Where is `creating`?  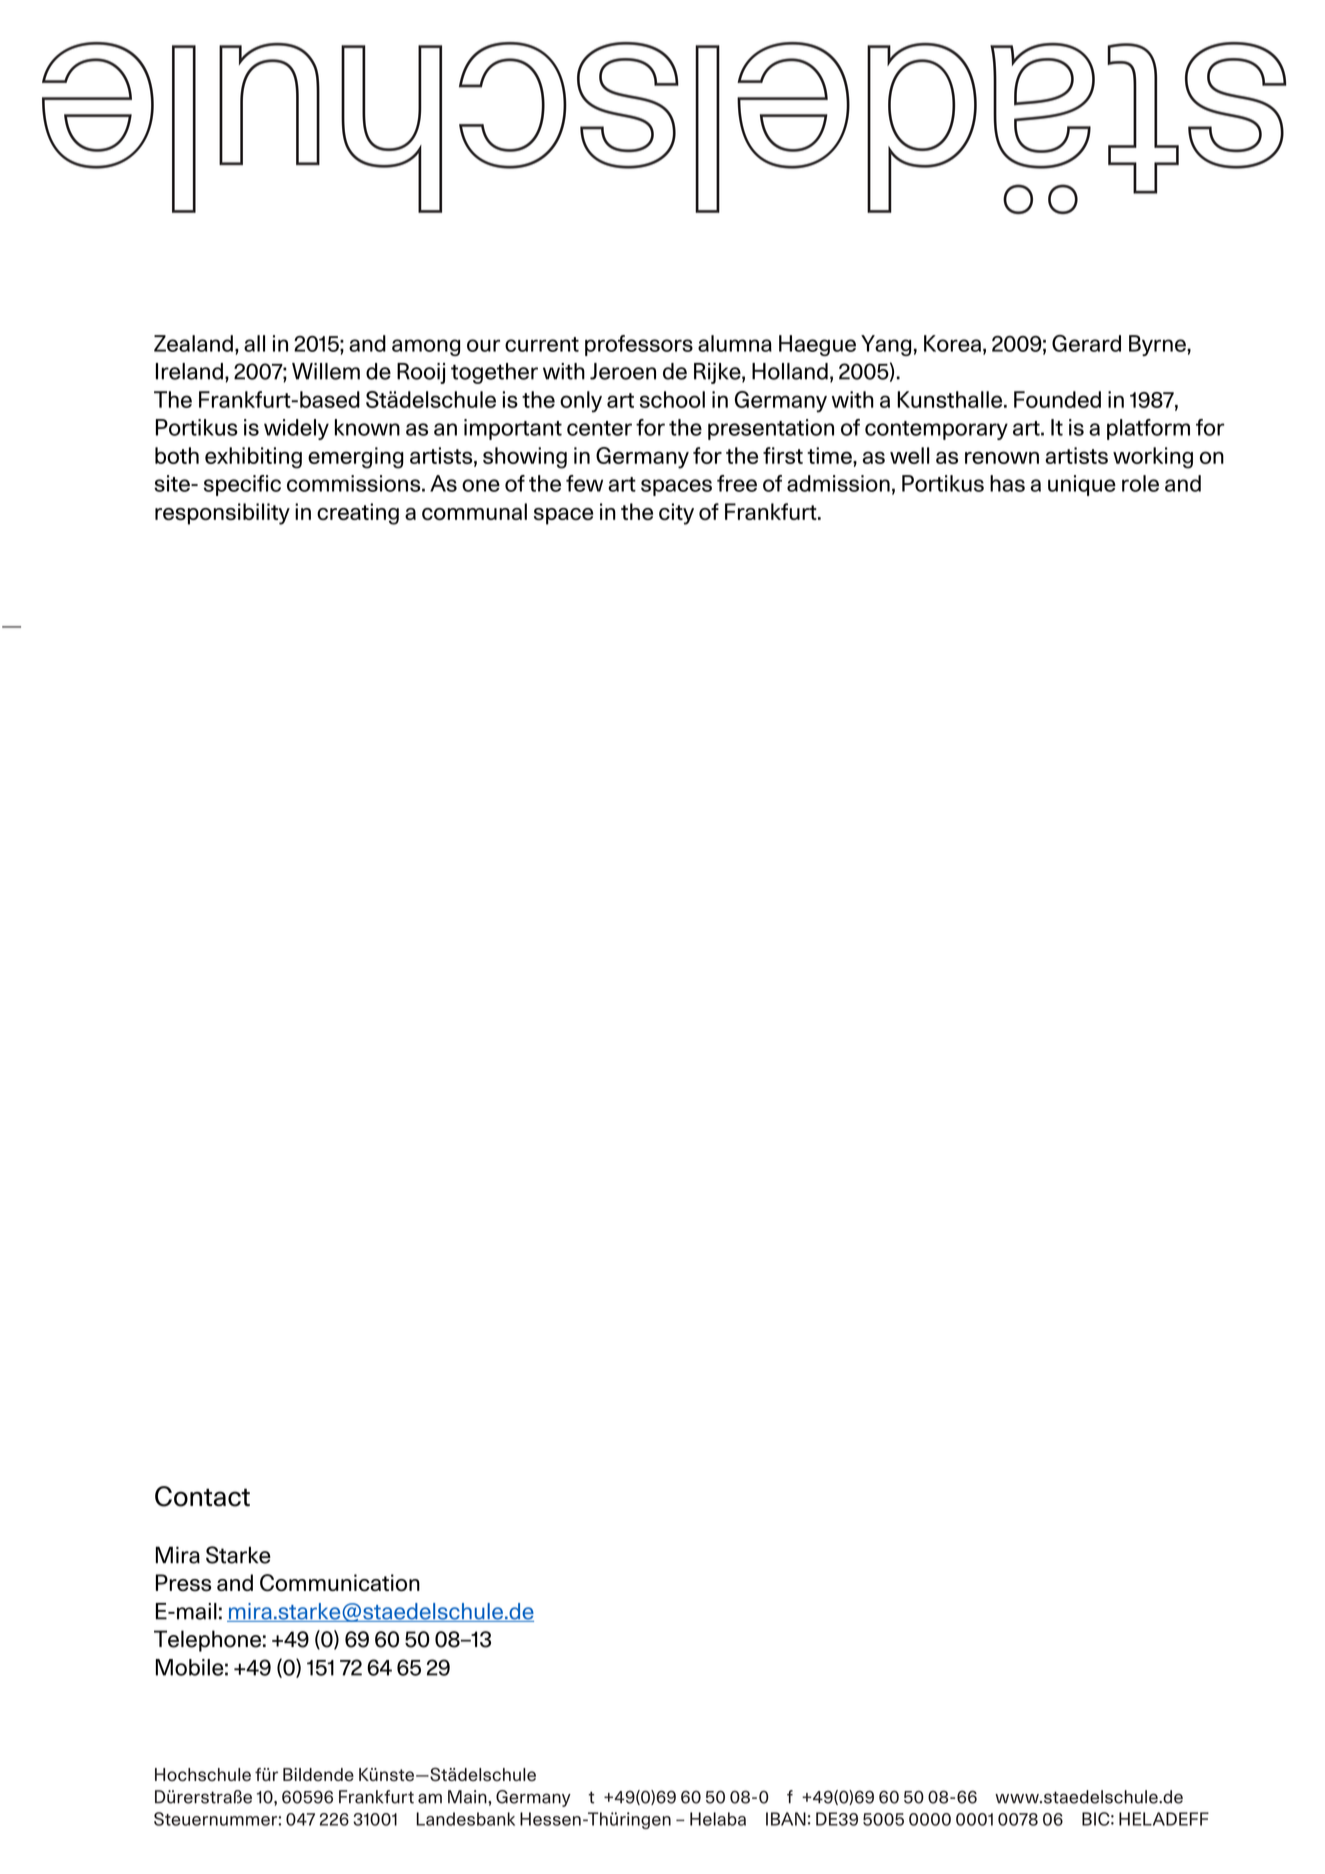
creating is located at coordinates (358, 514).
